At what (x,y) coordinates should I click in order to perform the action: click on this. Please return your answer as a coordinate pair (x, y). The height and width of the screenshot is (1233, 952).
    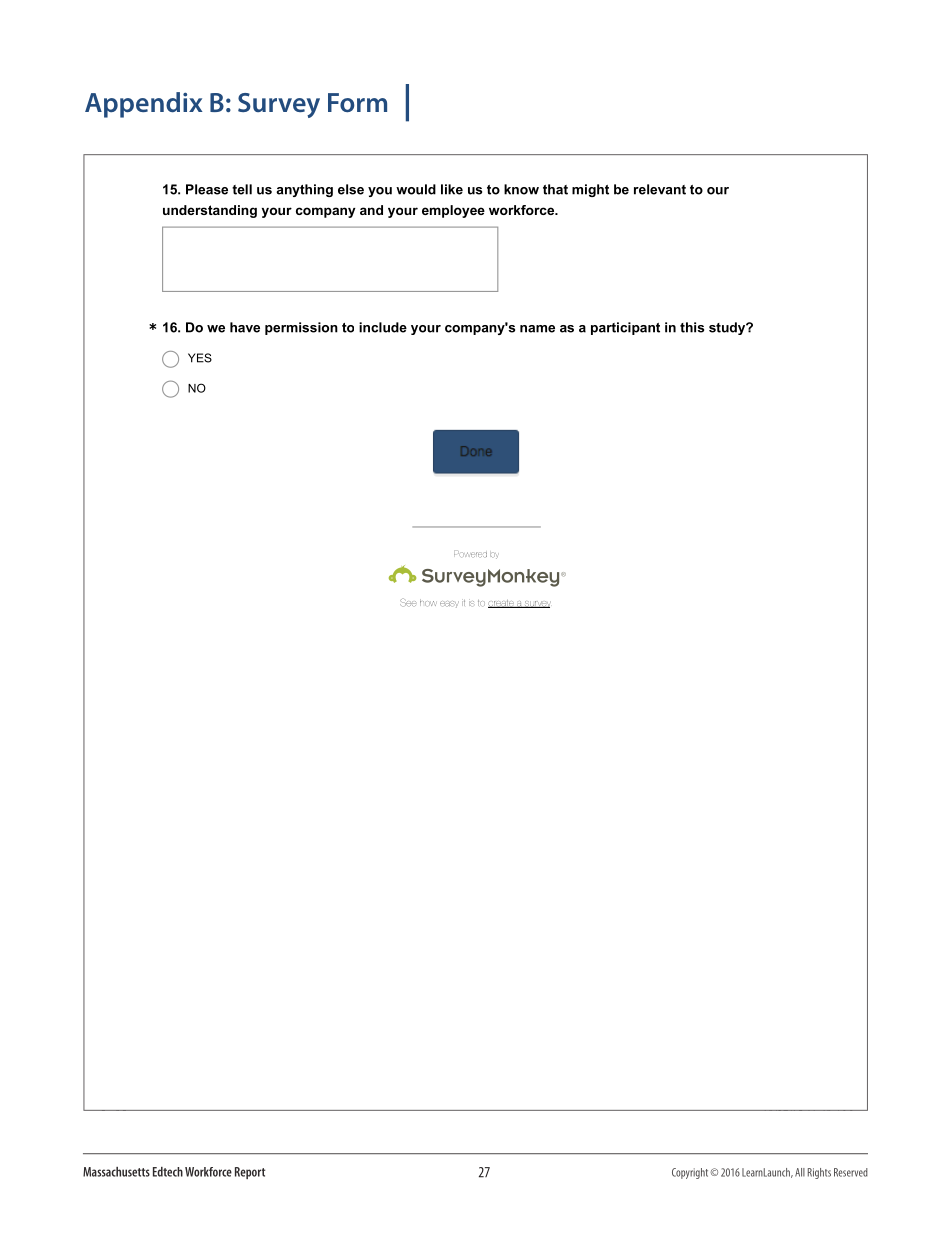
    Looking at the image, I should click on (692, 327).
